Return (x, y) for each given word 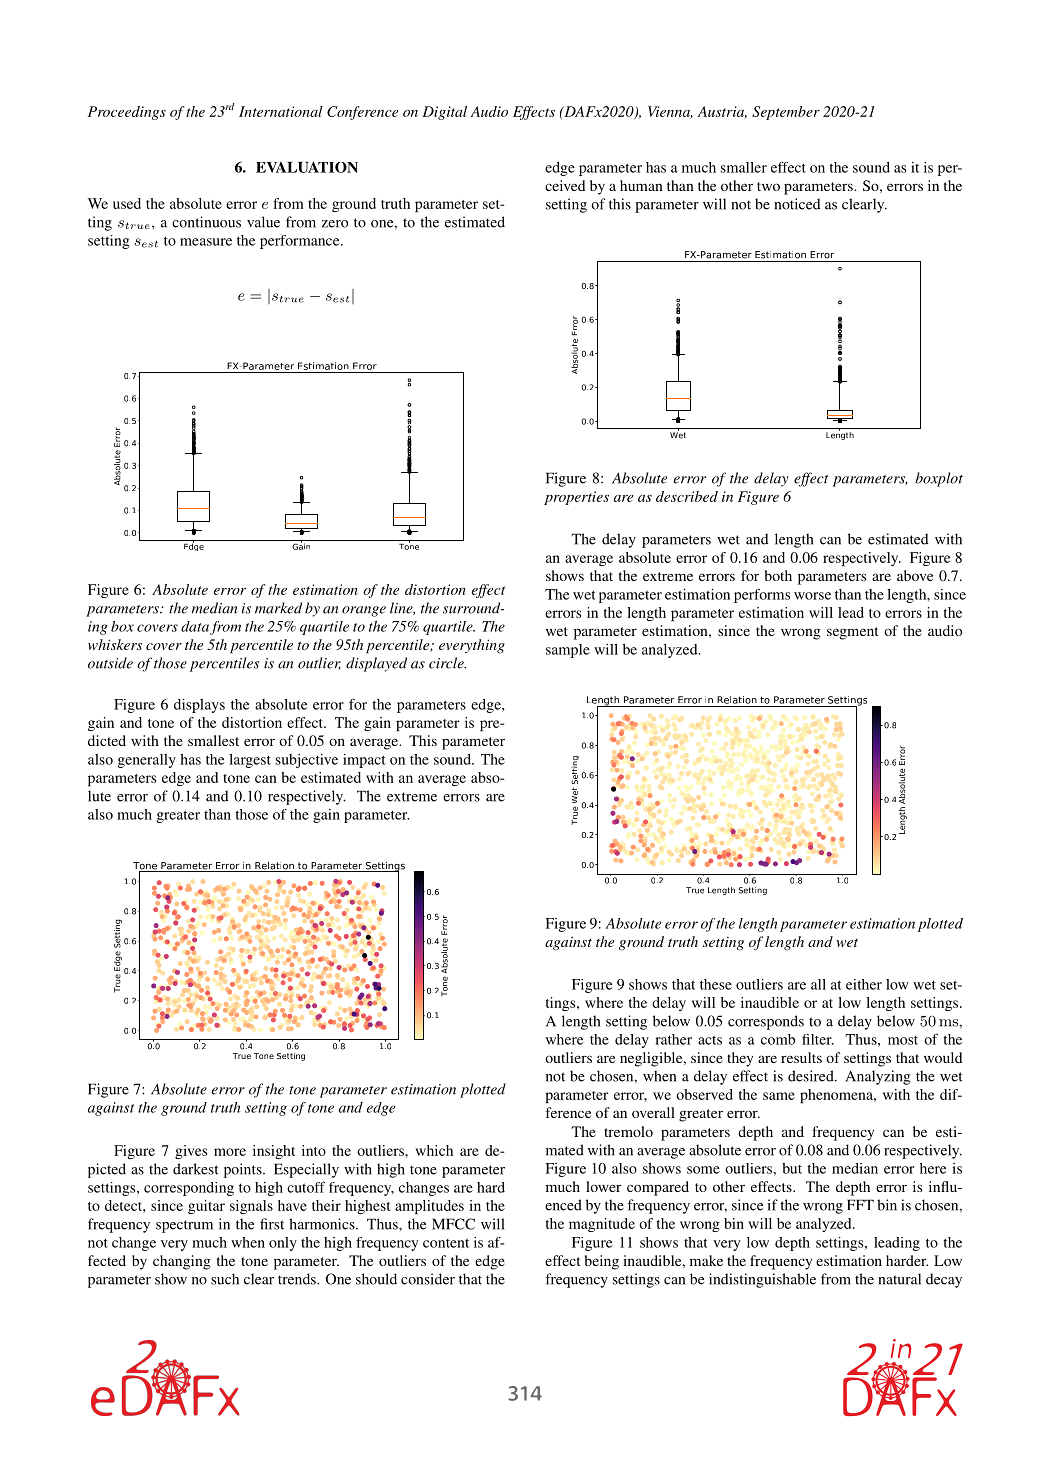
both (778, 575)
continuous (206, 222)
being (602, 1262)
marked (278, 608)
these (716, 984)
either (864, 984)
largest (250, 761)
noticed (797, 204)
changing (182, 1262)
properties (576, 498)
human (641, 185)
